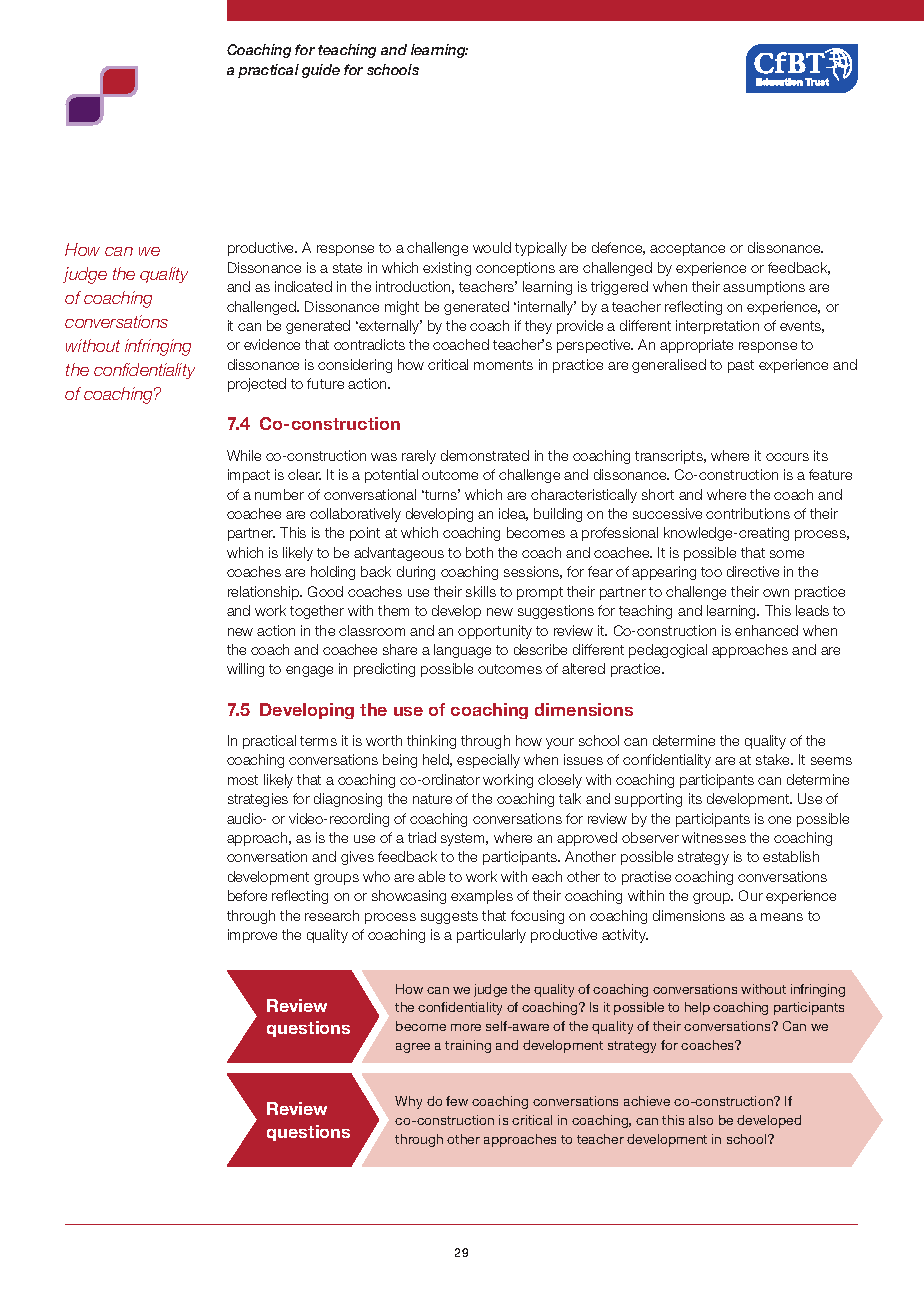 Image resolution: width=924 pixels, height=1308 pixels. Describe the element at coordinates (321, 71) in the screenshot. I see `guide` at that location.
